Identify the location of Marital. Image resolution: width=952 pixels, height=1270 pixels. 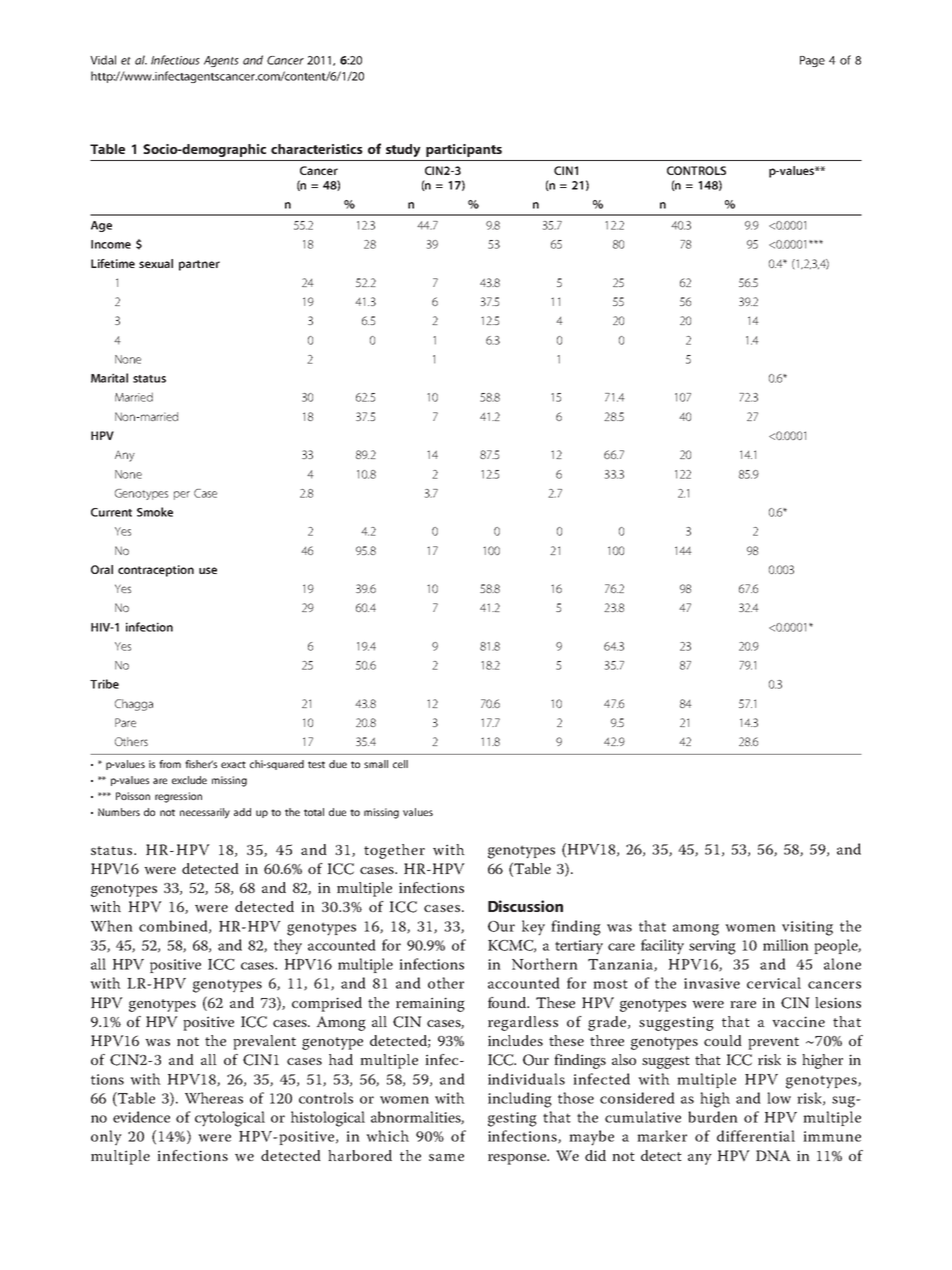
(109, 378).
